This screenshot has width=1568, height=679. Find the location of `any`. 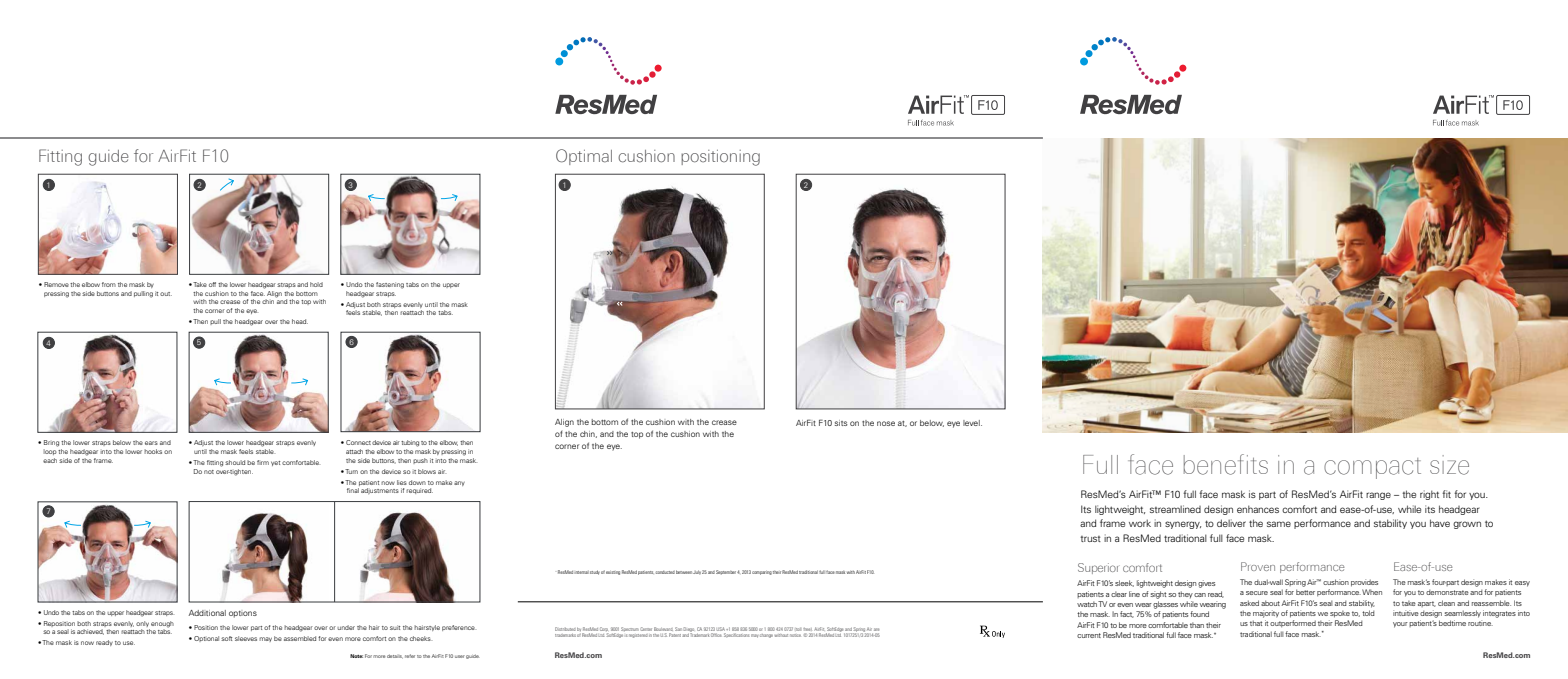

any is located at coordinates (459, 483).
